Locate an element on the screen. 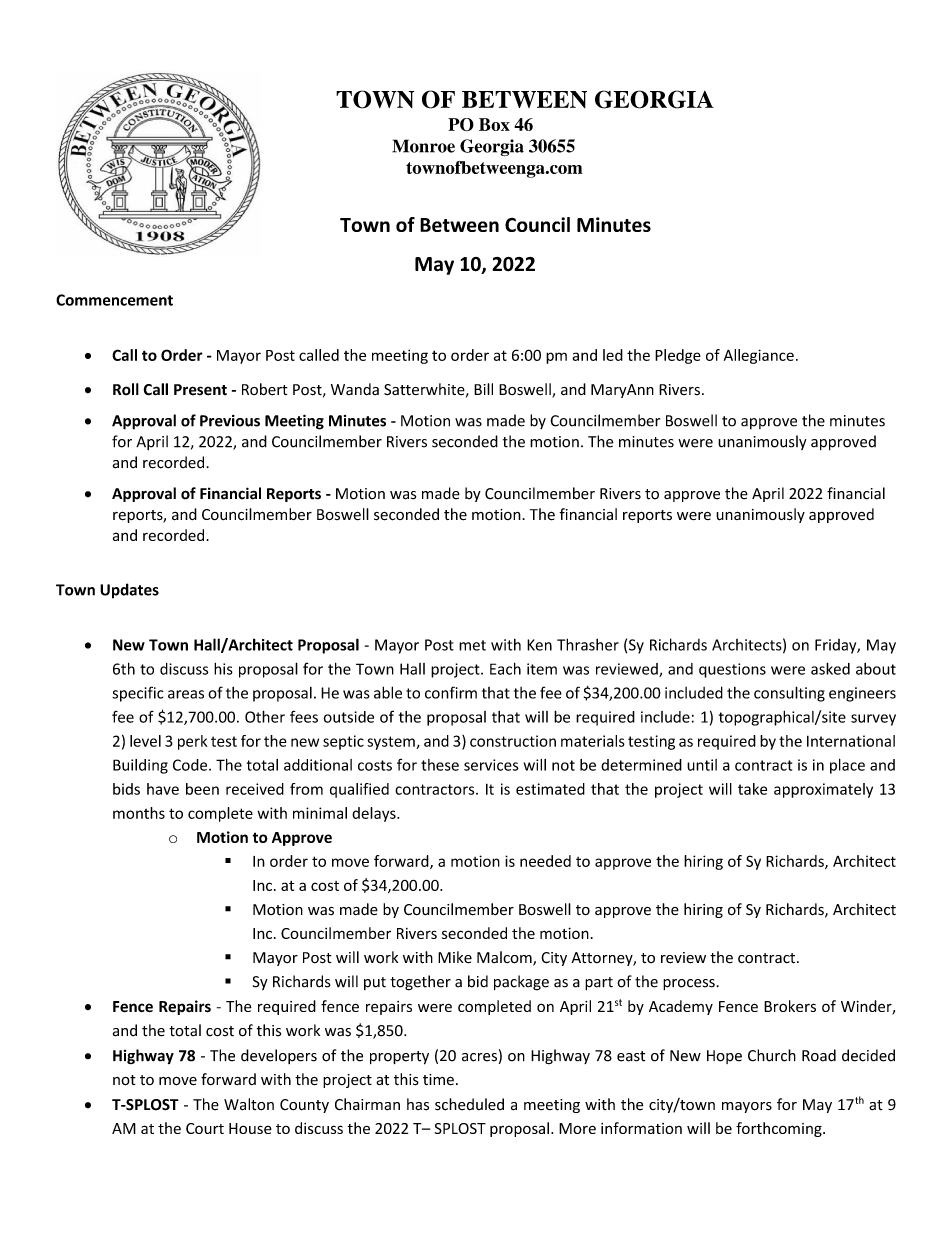 The width and height of the screenshot is (952, 1233). Box is located at coordinates (494, 124).
